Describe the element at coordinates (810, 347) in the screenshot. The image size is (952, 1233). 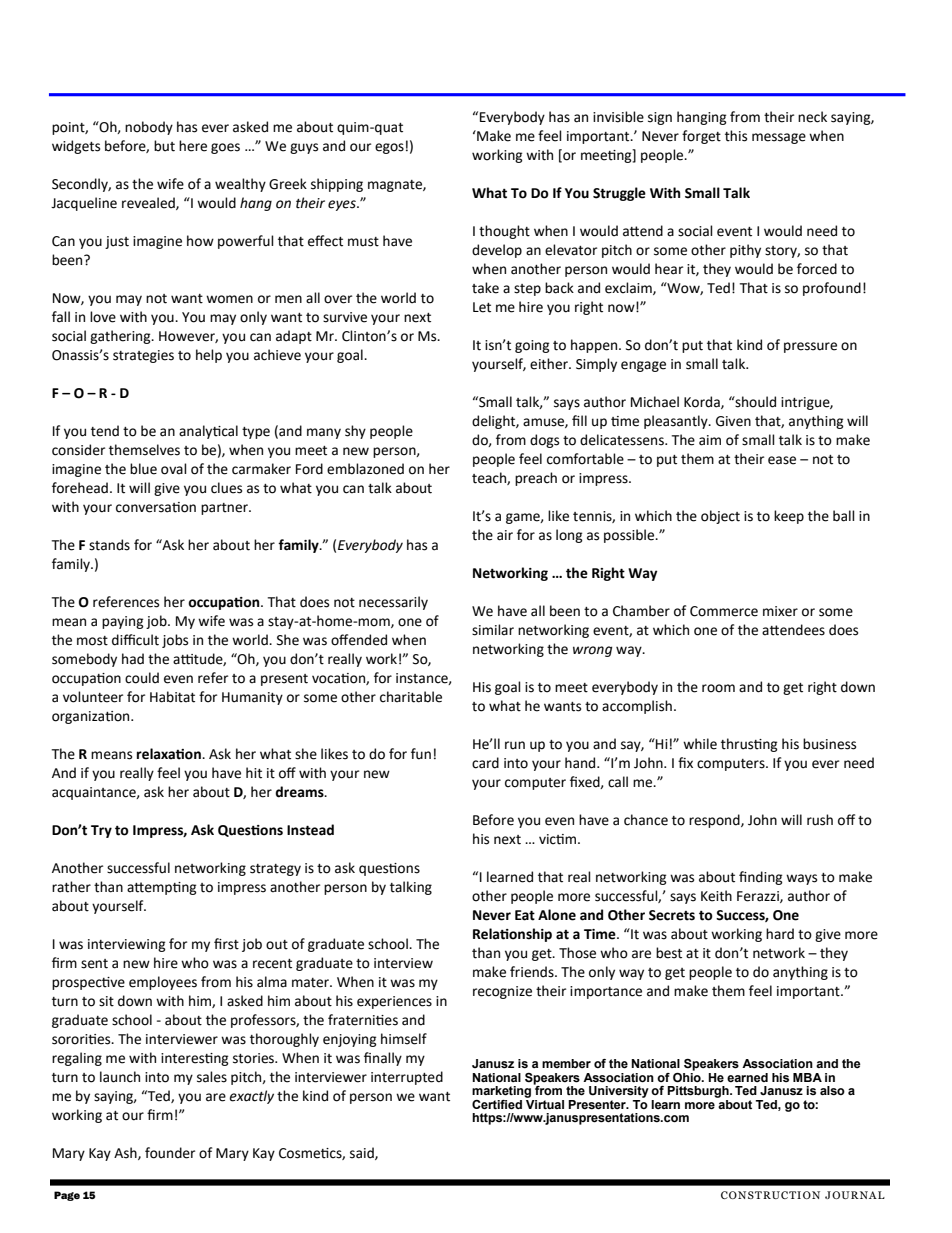
I see `pressure` at that location.
